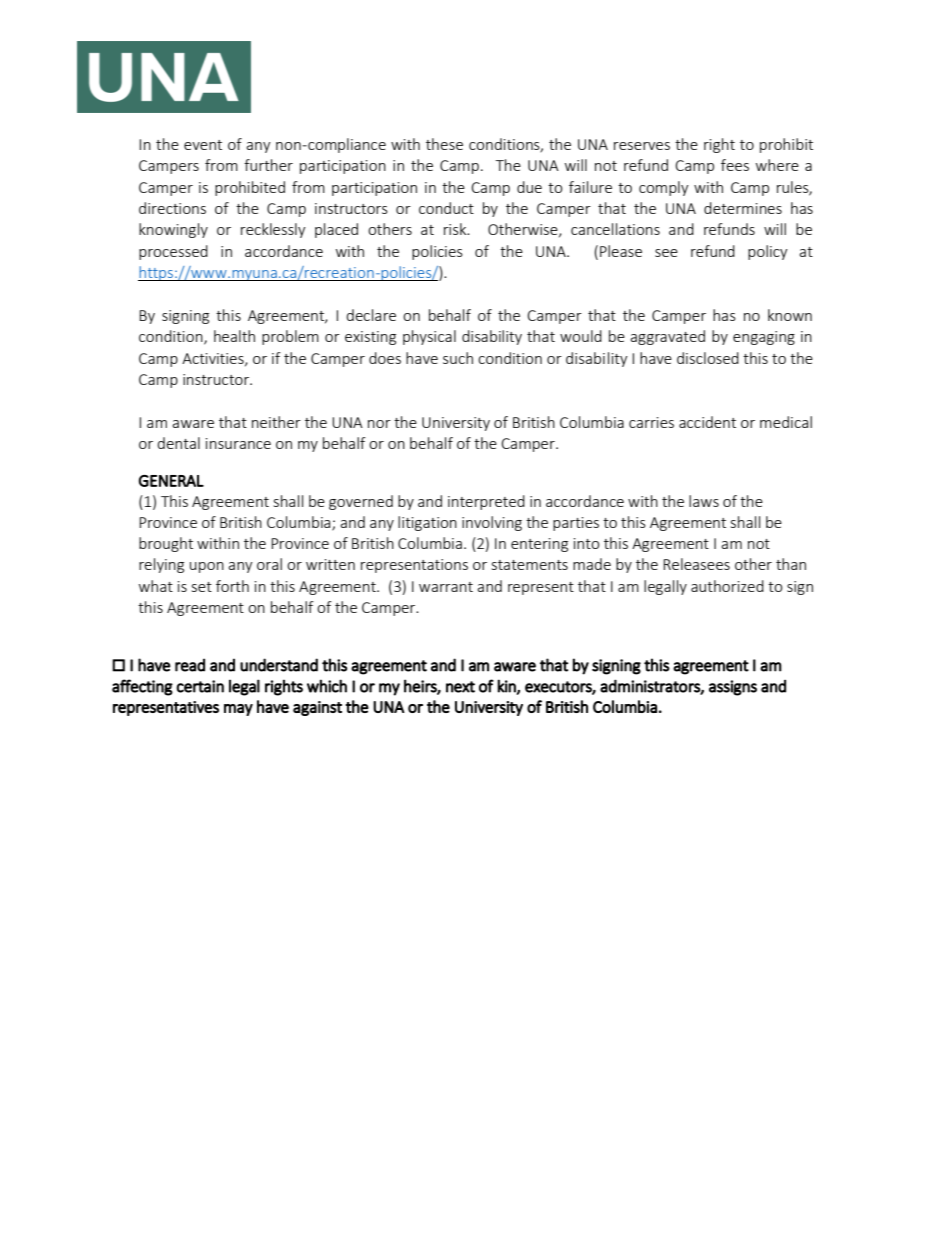  I want to click on certain, so click(200, 686).
